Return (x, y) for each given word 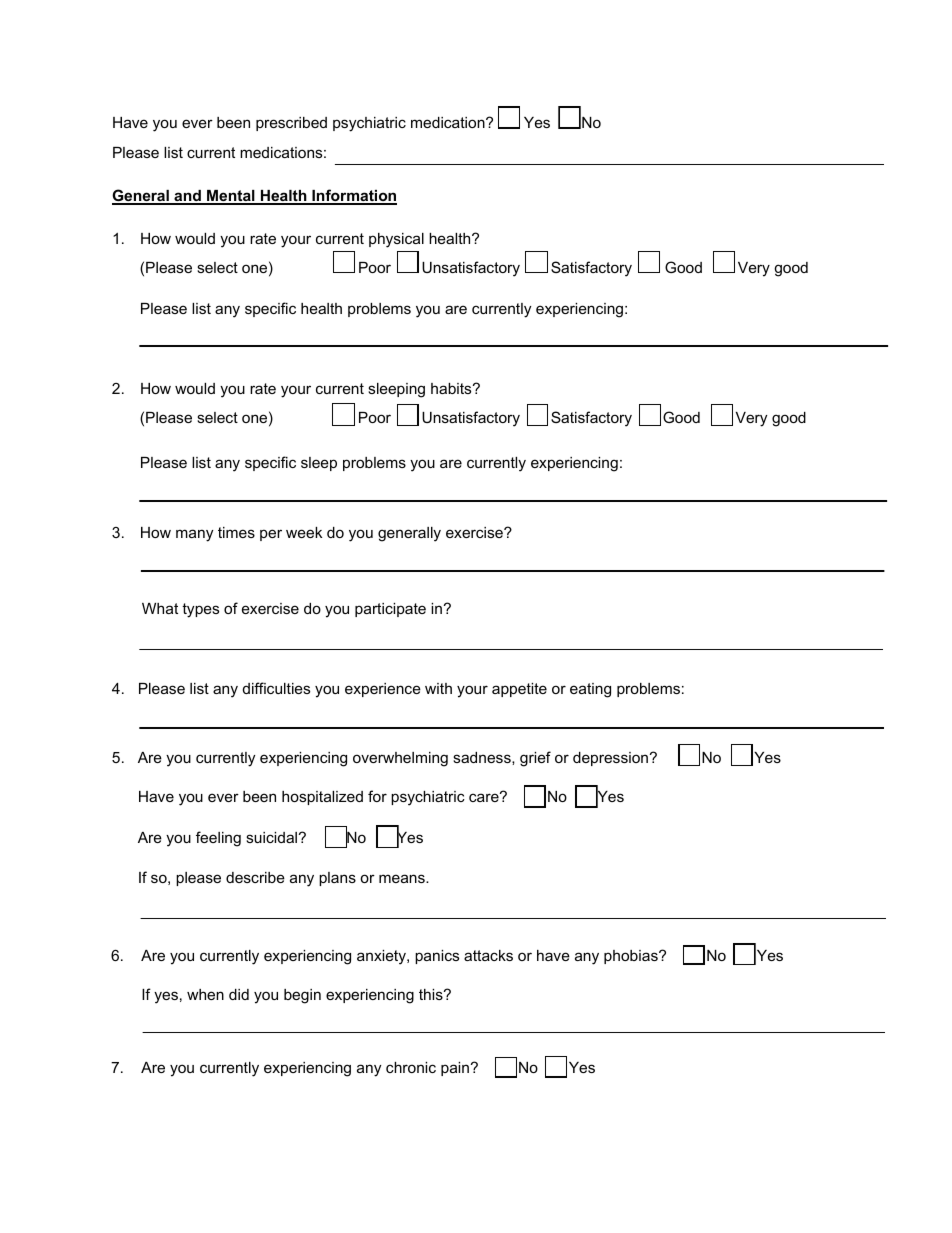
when (205, 994)
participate (390, 610)
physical (396, 240)
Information (353, 196)
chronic (411, 1067)
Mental (231, 197)
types (200, 610)
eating (590, 690)
